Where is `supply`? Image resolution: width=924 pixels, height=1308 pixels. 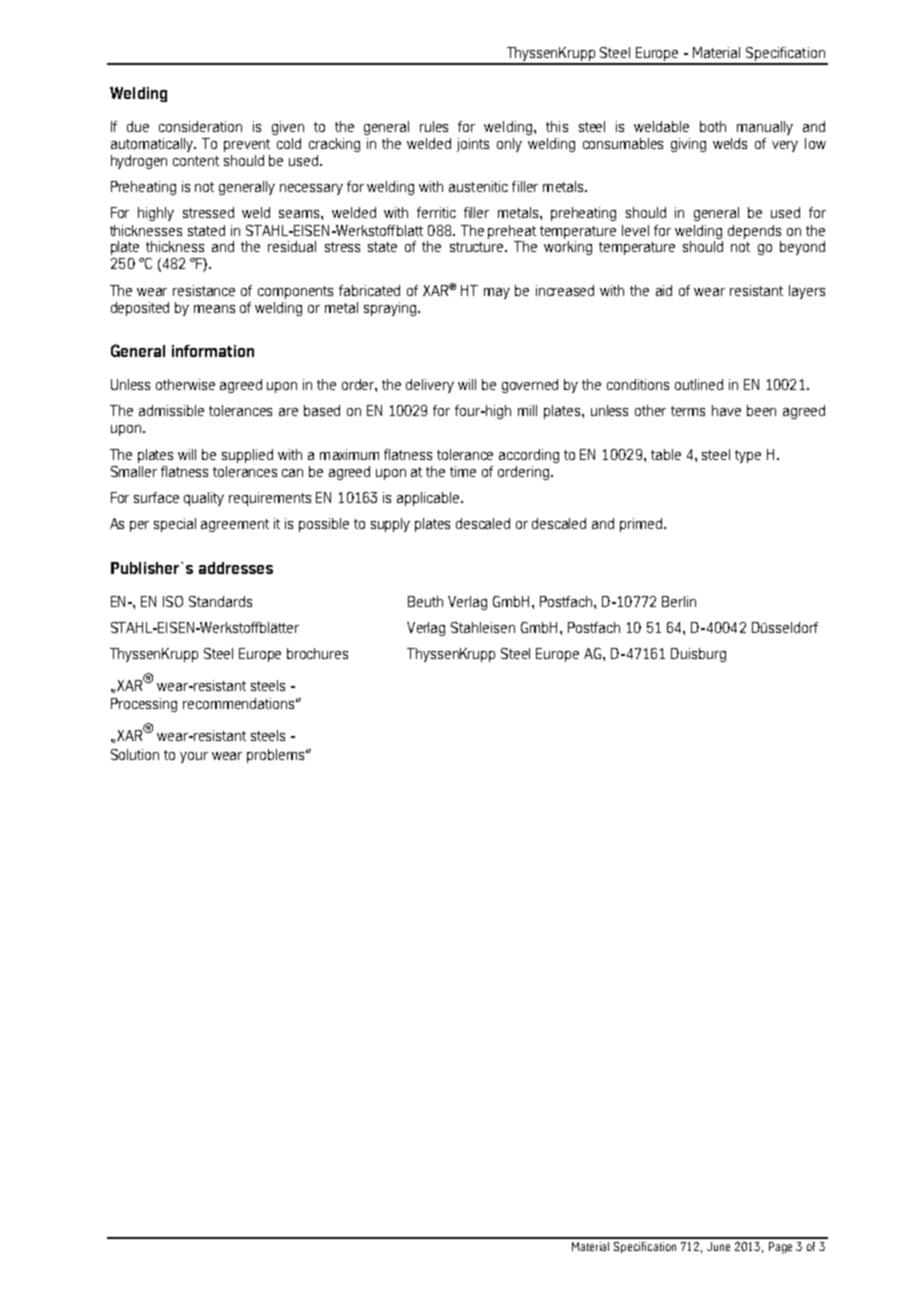
supply is located at coordinates (390, 525).
